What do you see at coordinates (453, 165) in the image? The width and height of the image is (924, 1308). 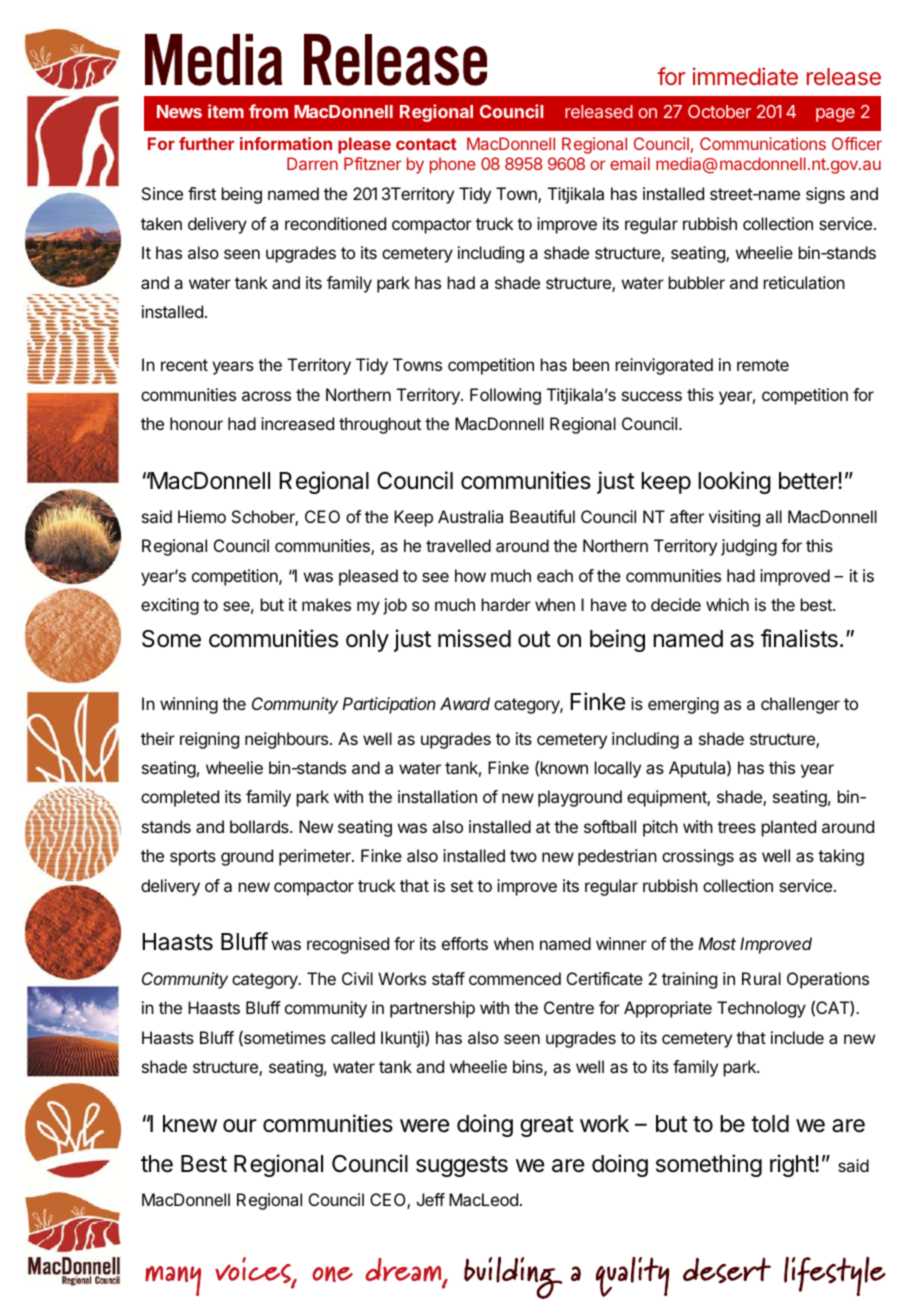 I see `phone` at bounding box center [453, 165].
